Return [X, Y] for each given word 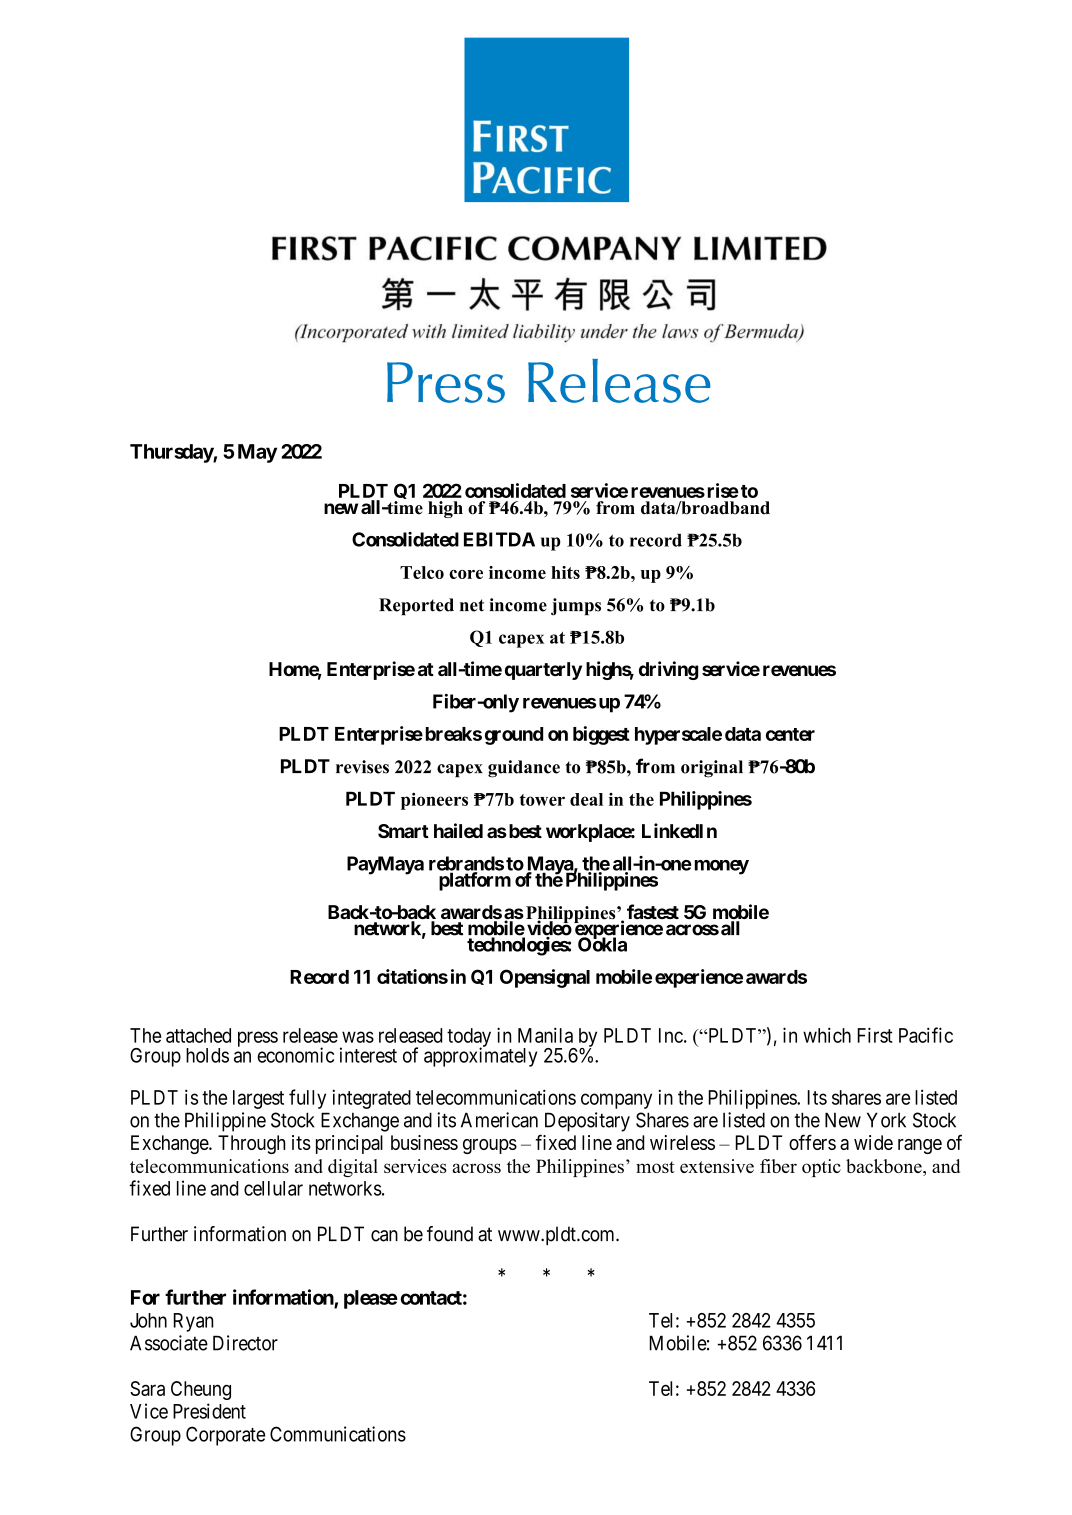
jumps [576, 607]
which [827, 1035]
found [450, 1234]
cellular [273, 1188]
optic [821, 1168]
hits [565, 572]
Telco [422, 572]
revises [362, 767]
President [209, 1411]
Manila [545, 1035]
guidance [524, 769]
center [790, 734]
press [258, 1039]
